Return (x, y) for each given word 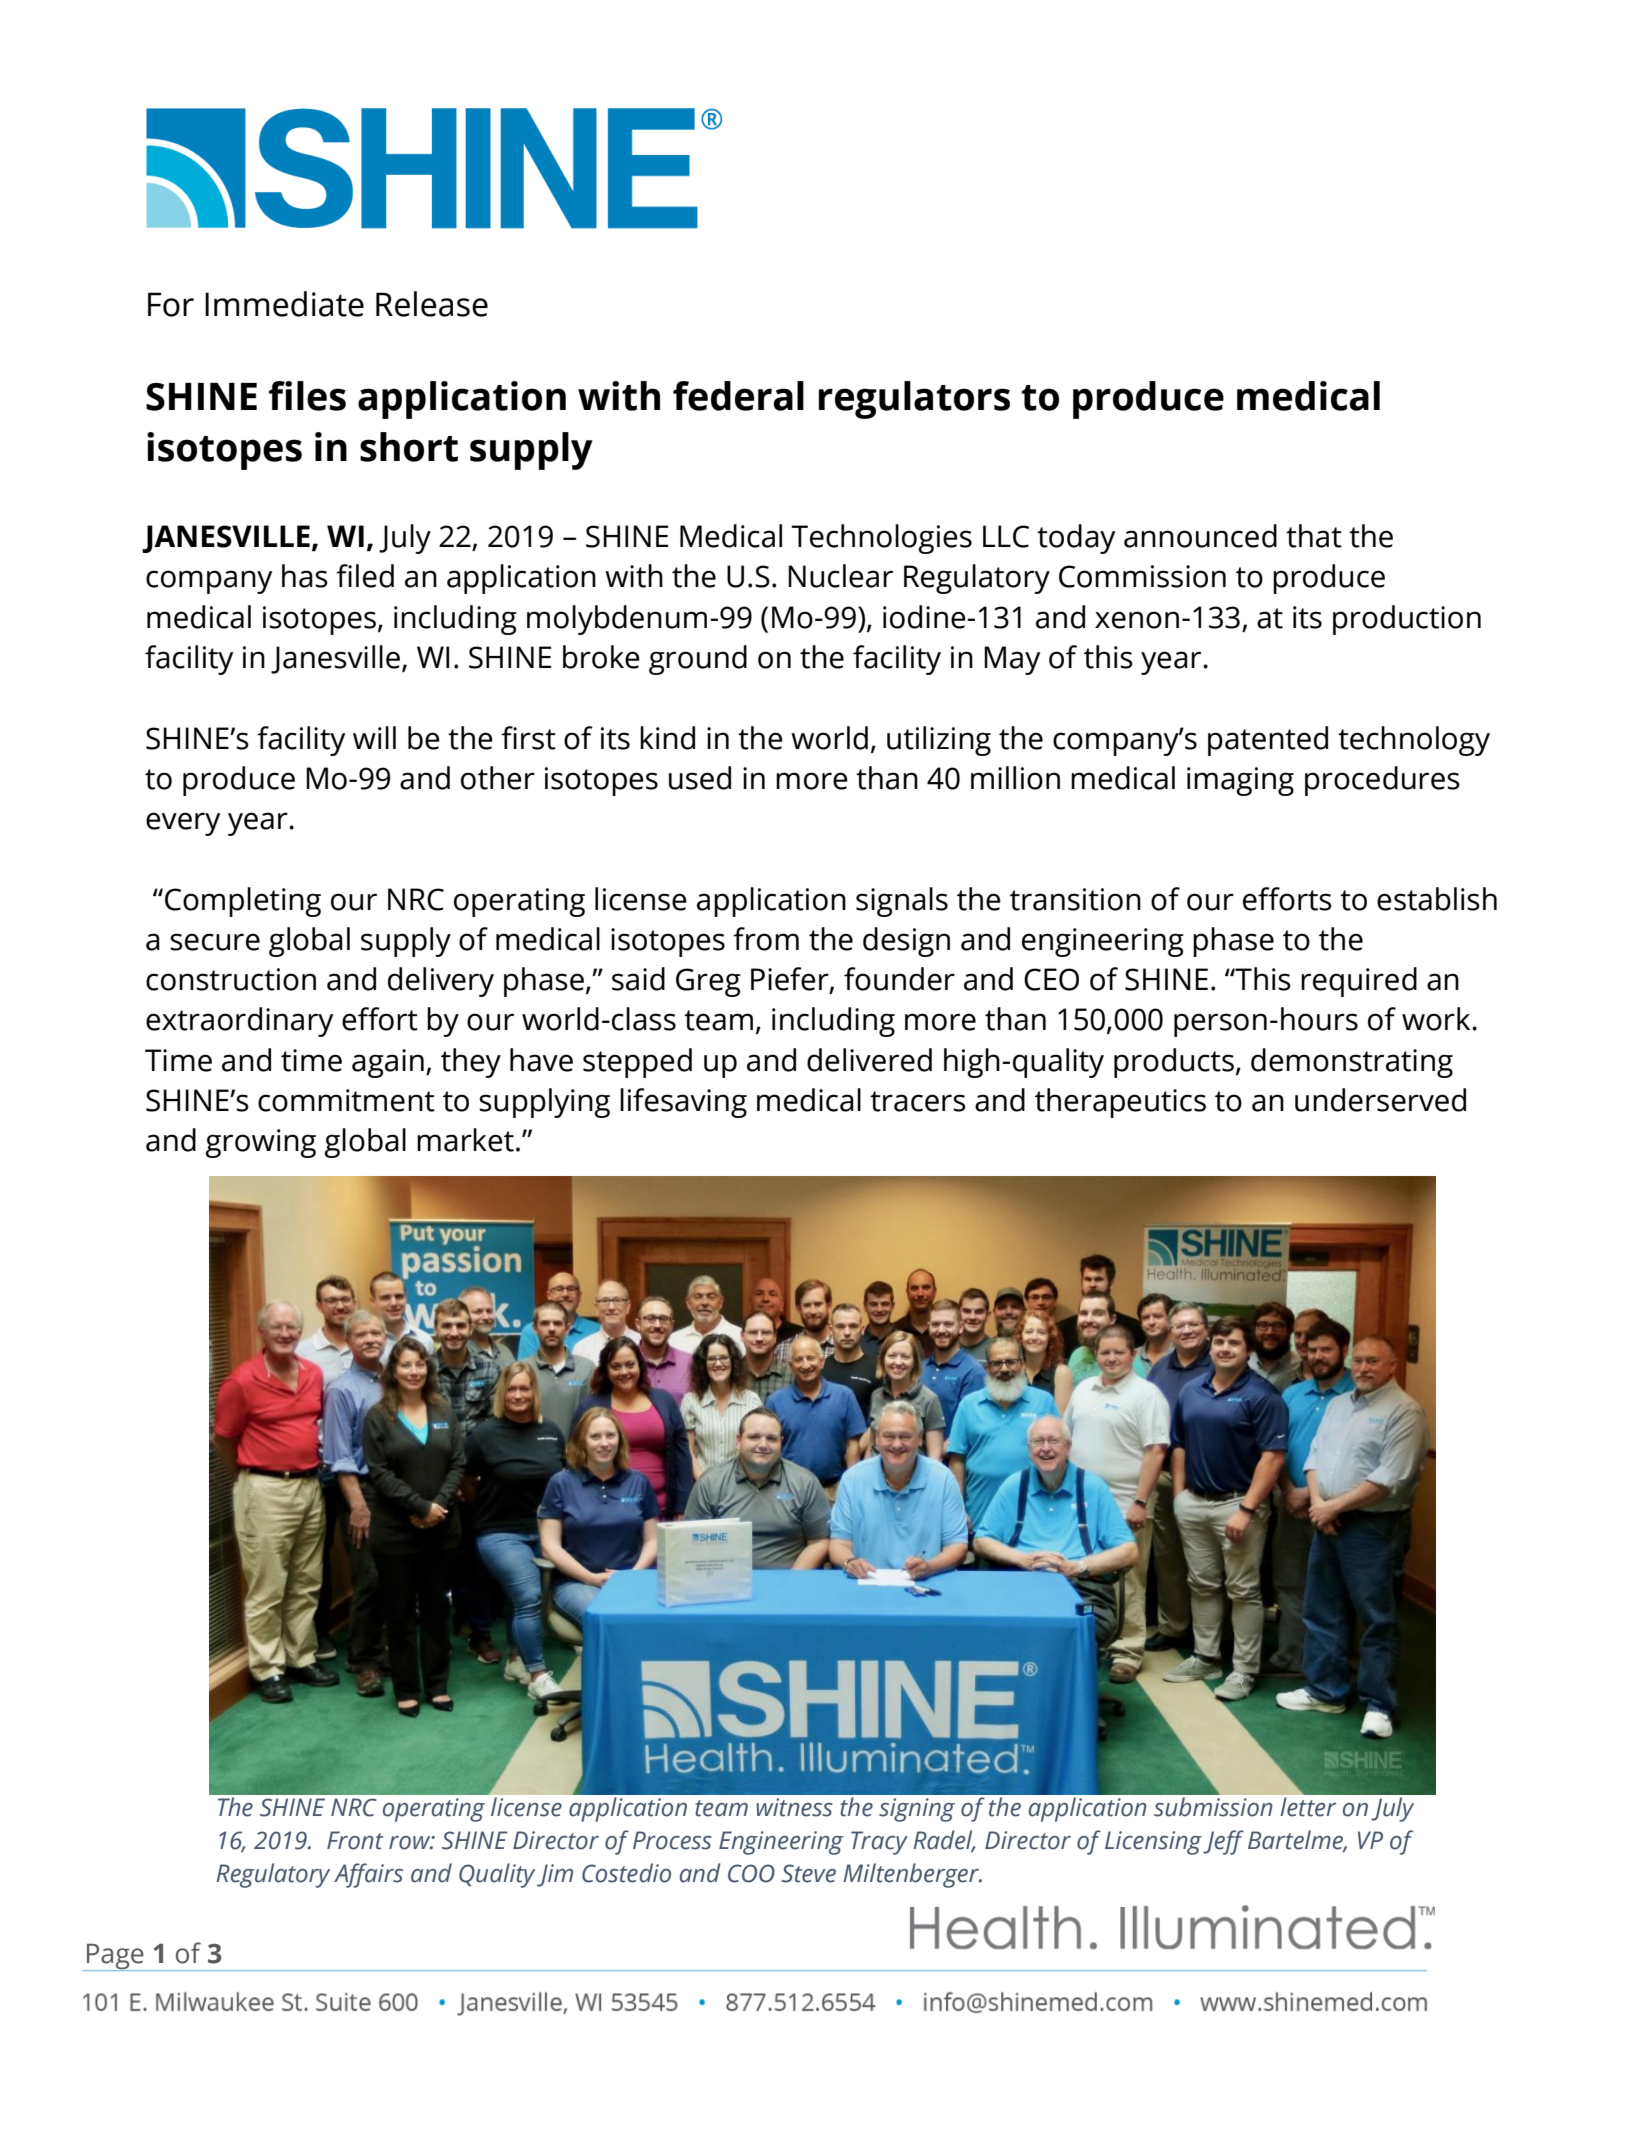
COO (751, 1873)
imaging (1240, 781)
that (1314, 536)
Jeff (1223, 1842)
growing (260, 1143)
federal (738, 396)
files (307, 396)
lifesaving (683, 1103)
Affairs (368, 1875)
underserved (1380, 1100)
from (766, 939)
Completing (243, 902)
